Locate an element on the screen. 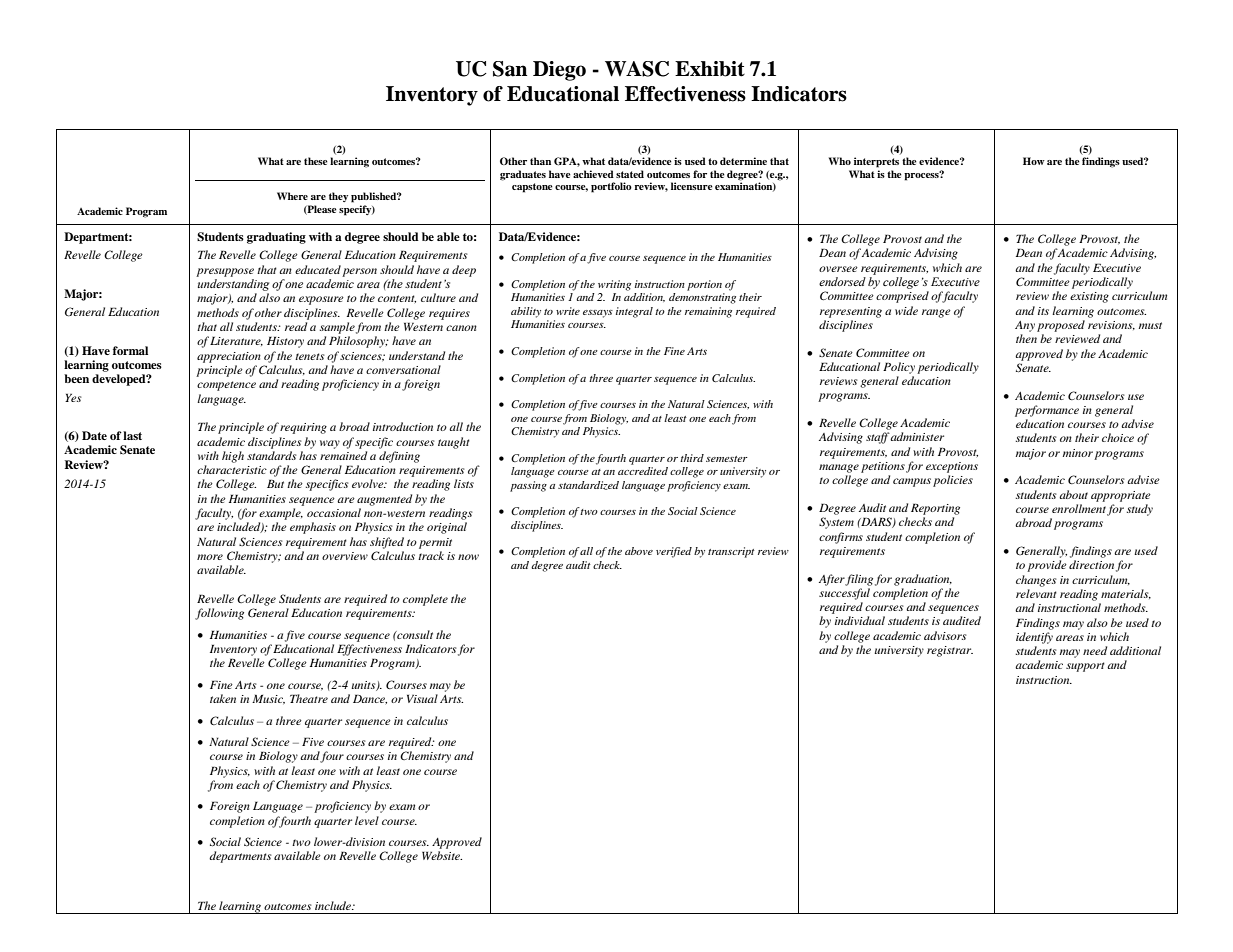 This screenshot has width=1233, height=952. accredited is located at coordinates (643, 471).
